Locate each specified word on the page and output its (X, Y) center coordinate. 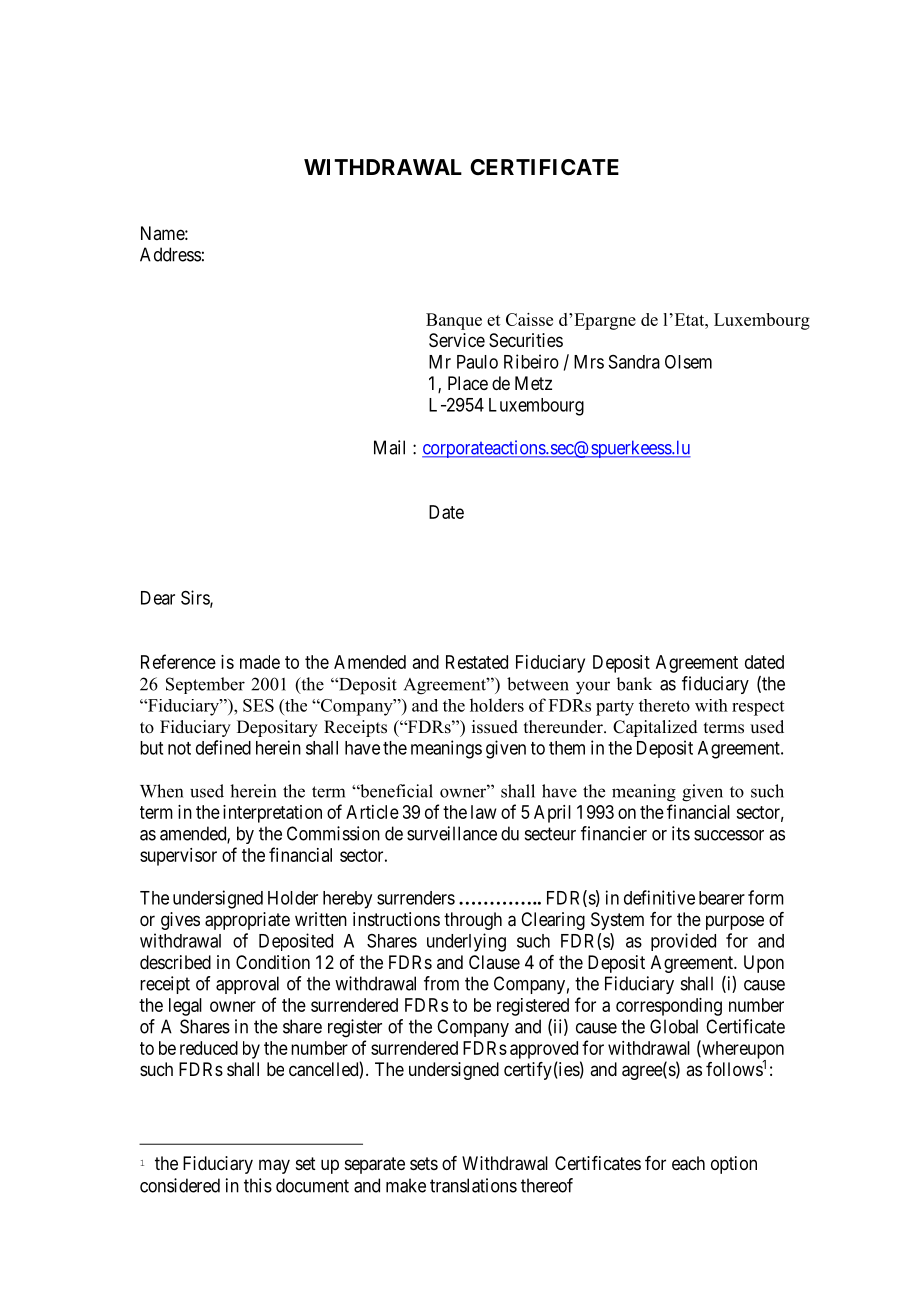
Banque (454, 321)
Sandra (634, 362)
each (688, 1163)
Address (170, 254)
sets (424, 1163)
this (258, 1185)
